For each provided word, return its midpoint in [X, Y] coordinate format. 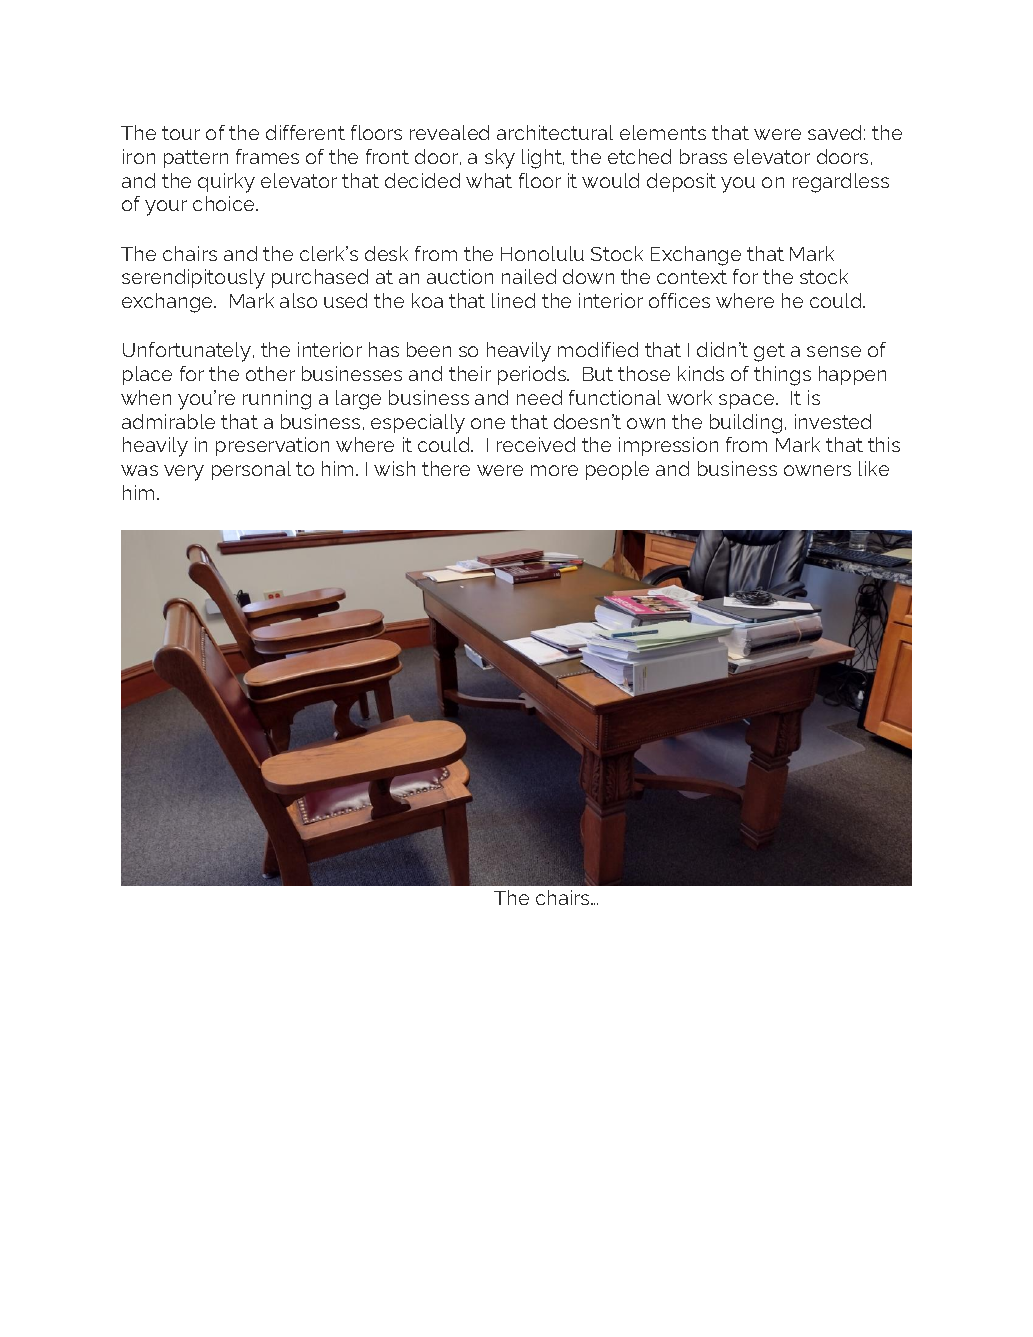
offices [679, 300]
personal [251, 470]
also [298, 300]
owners [817, 470]
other [270, 373]
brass [703, 156]
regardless [841, 183]
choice [225, 203]
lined [513, 300]
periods [533, 375]
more [554, 470]
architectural [555, 132]
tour [181, 133]
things [782, 376]
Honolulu [542, 253]
